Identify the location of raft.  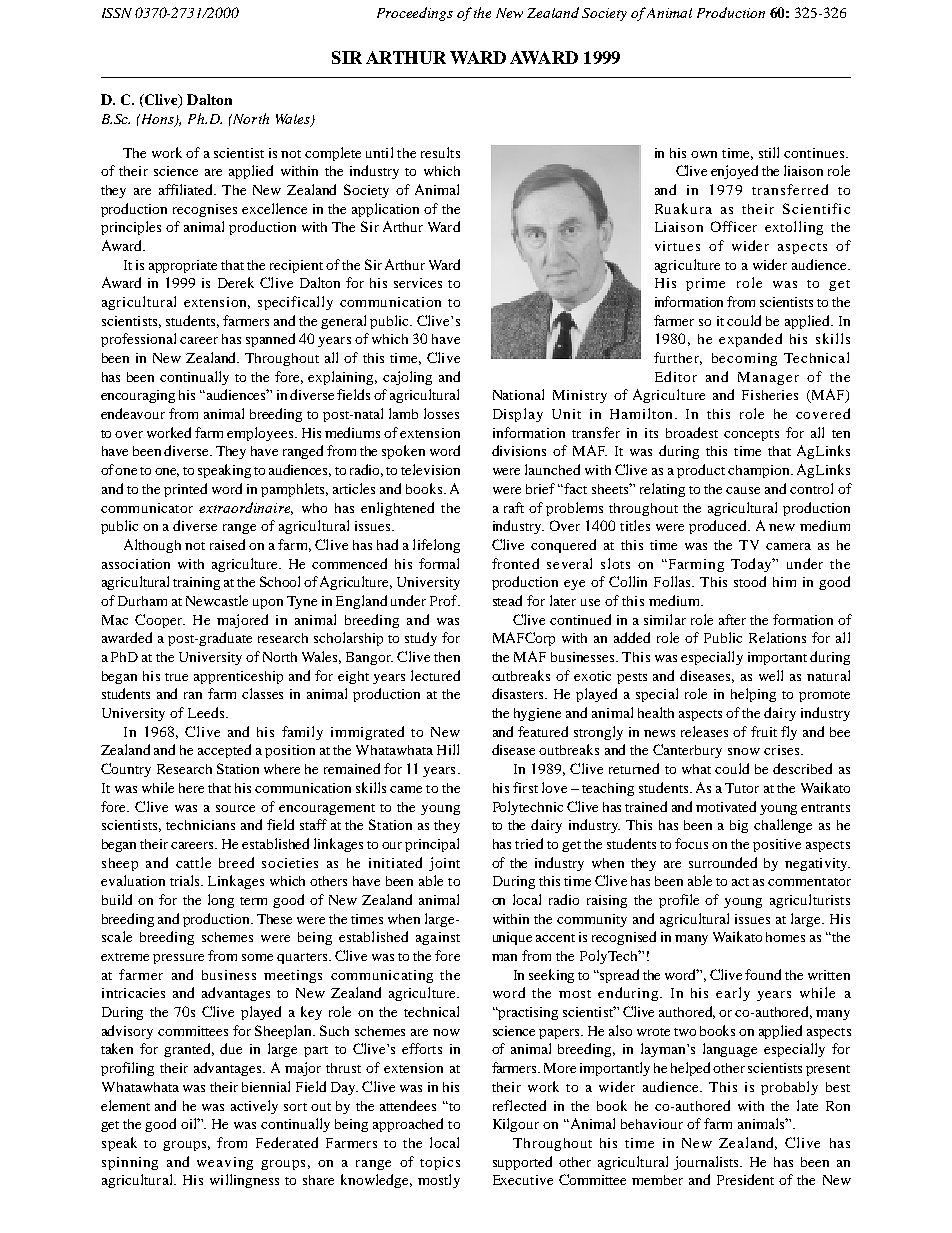
(514, 507).
